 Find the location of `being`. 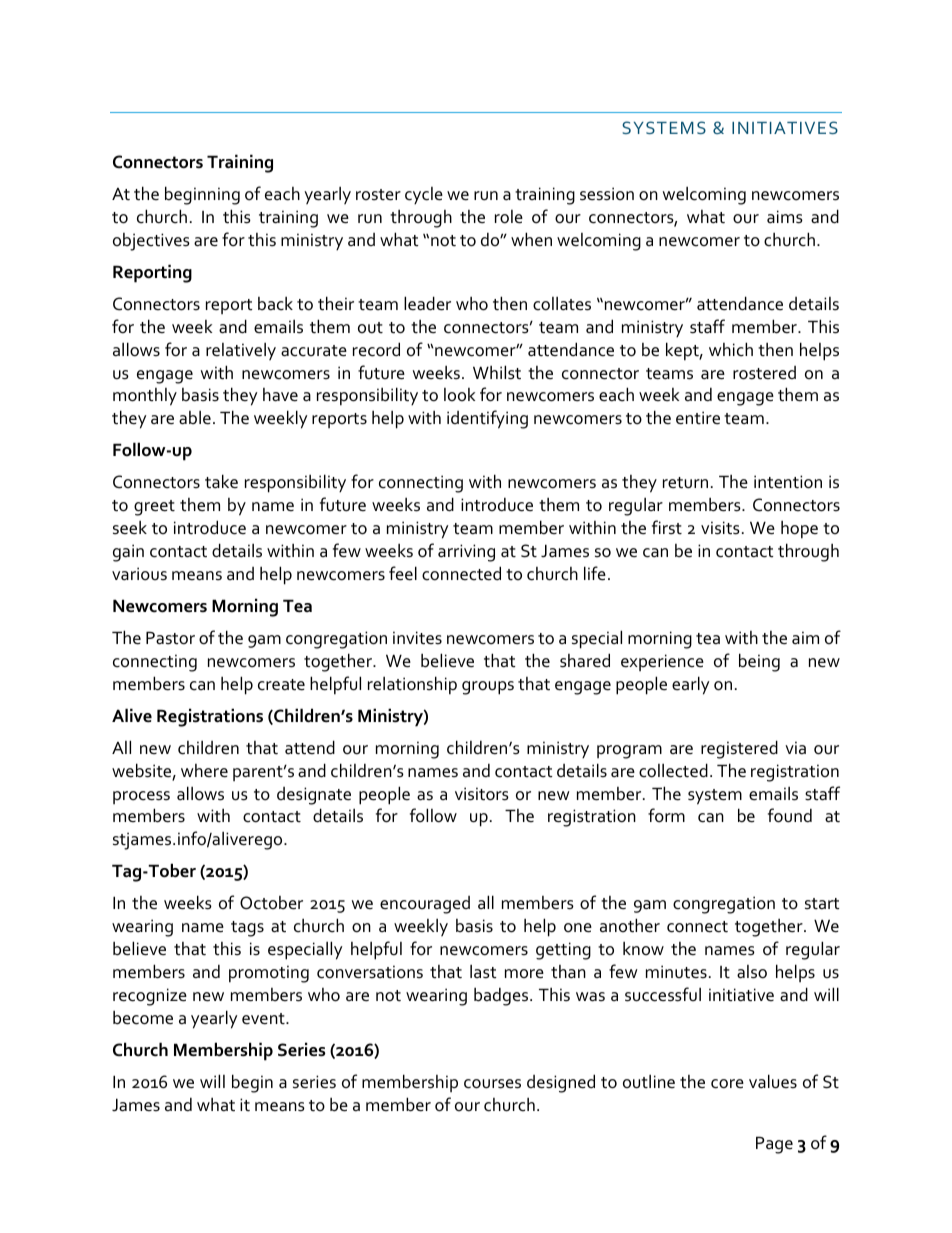

being is located at coordinates (759, 662).
